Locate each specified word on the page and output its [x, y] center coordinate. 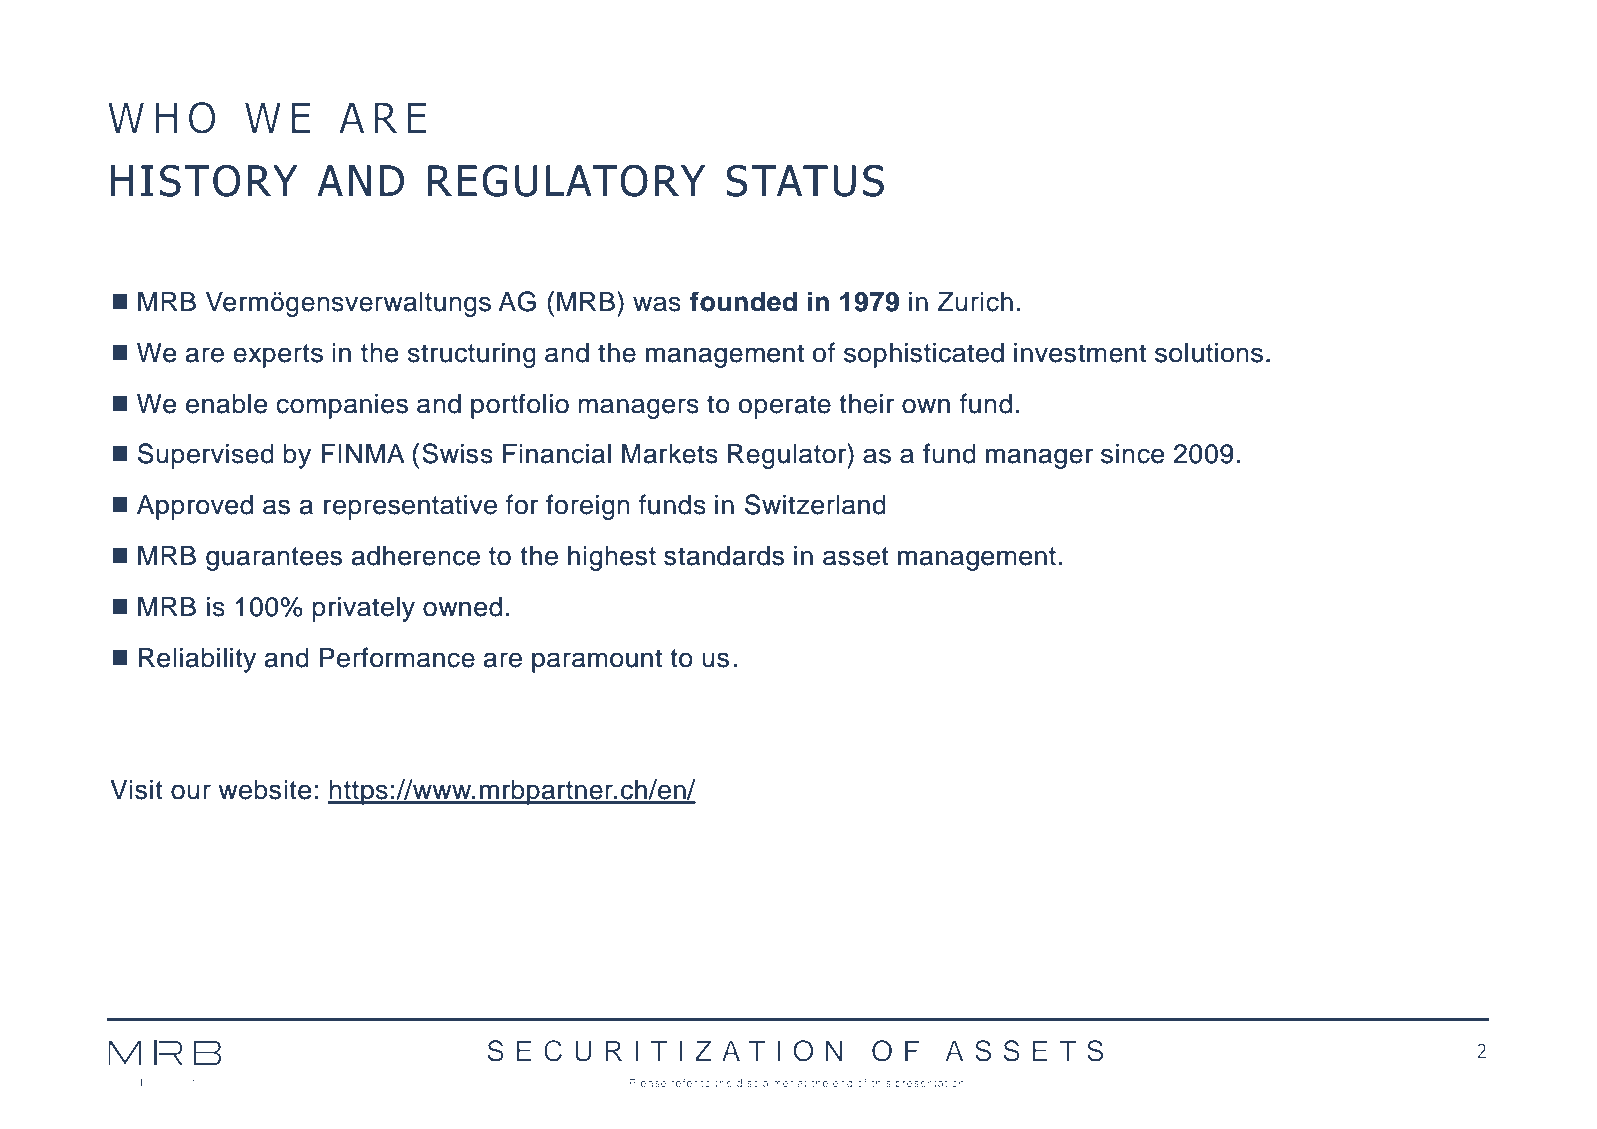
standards [724, 556]
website [264, 790]
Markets [670, 454]
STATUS [805, 180]
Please [648, 1083]
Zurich [975, 302]
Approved [195, 507]
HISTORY [204, 180]
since [1132, 454]
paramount [597, 661]
